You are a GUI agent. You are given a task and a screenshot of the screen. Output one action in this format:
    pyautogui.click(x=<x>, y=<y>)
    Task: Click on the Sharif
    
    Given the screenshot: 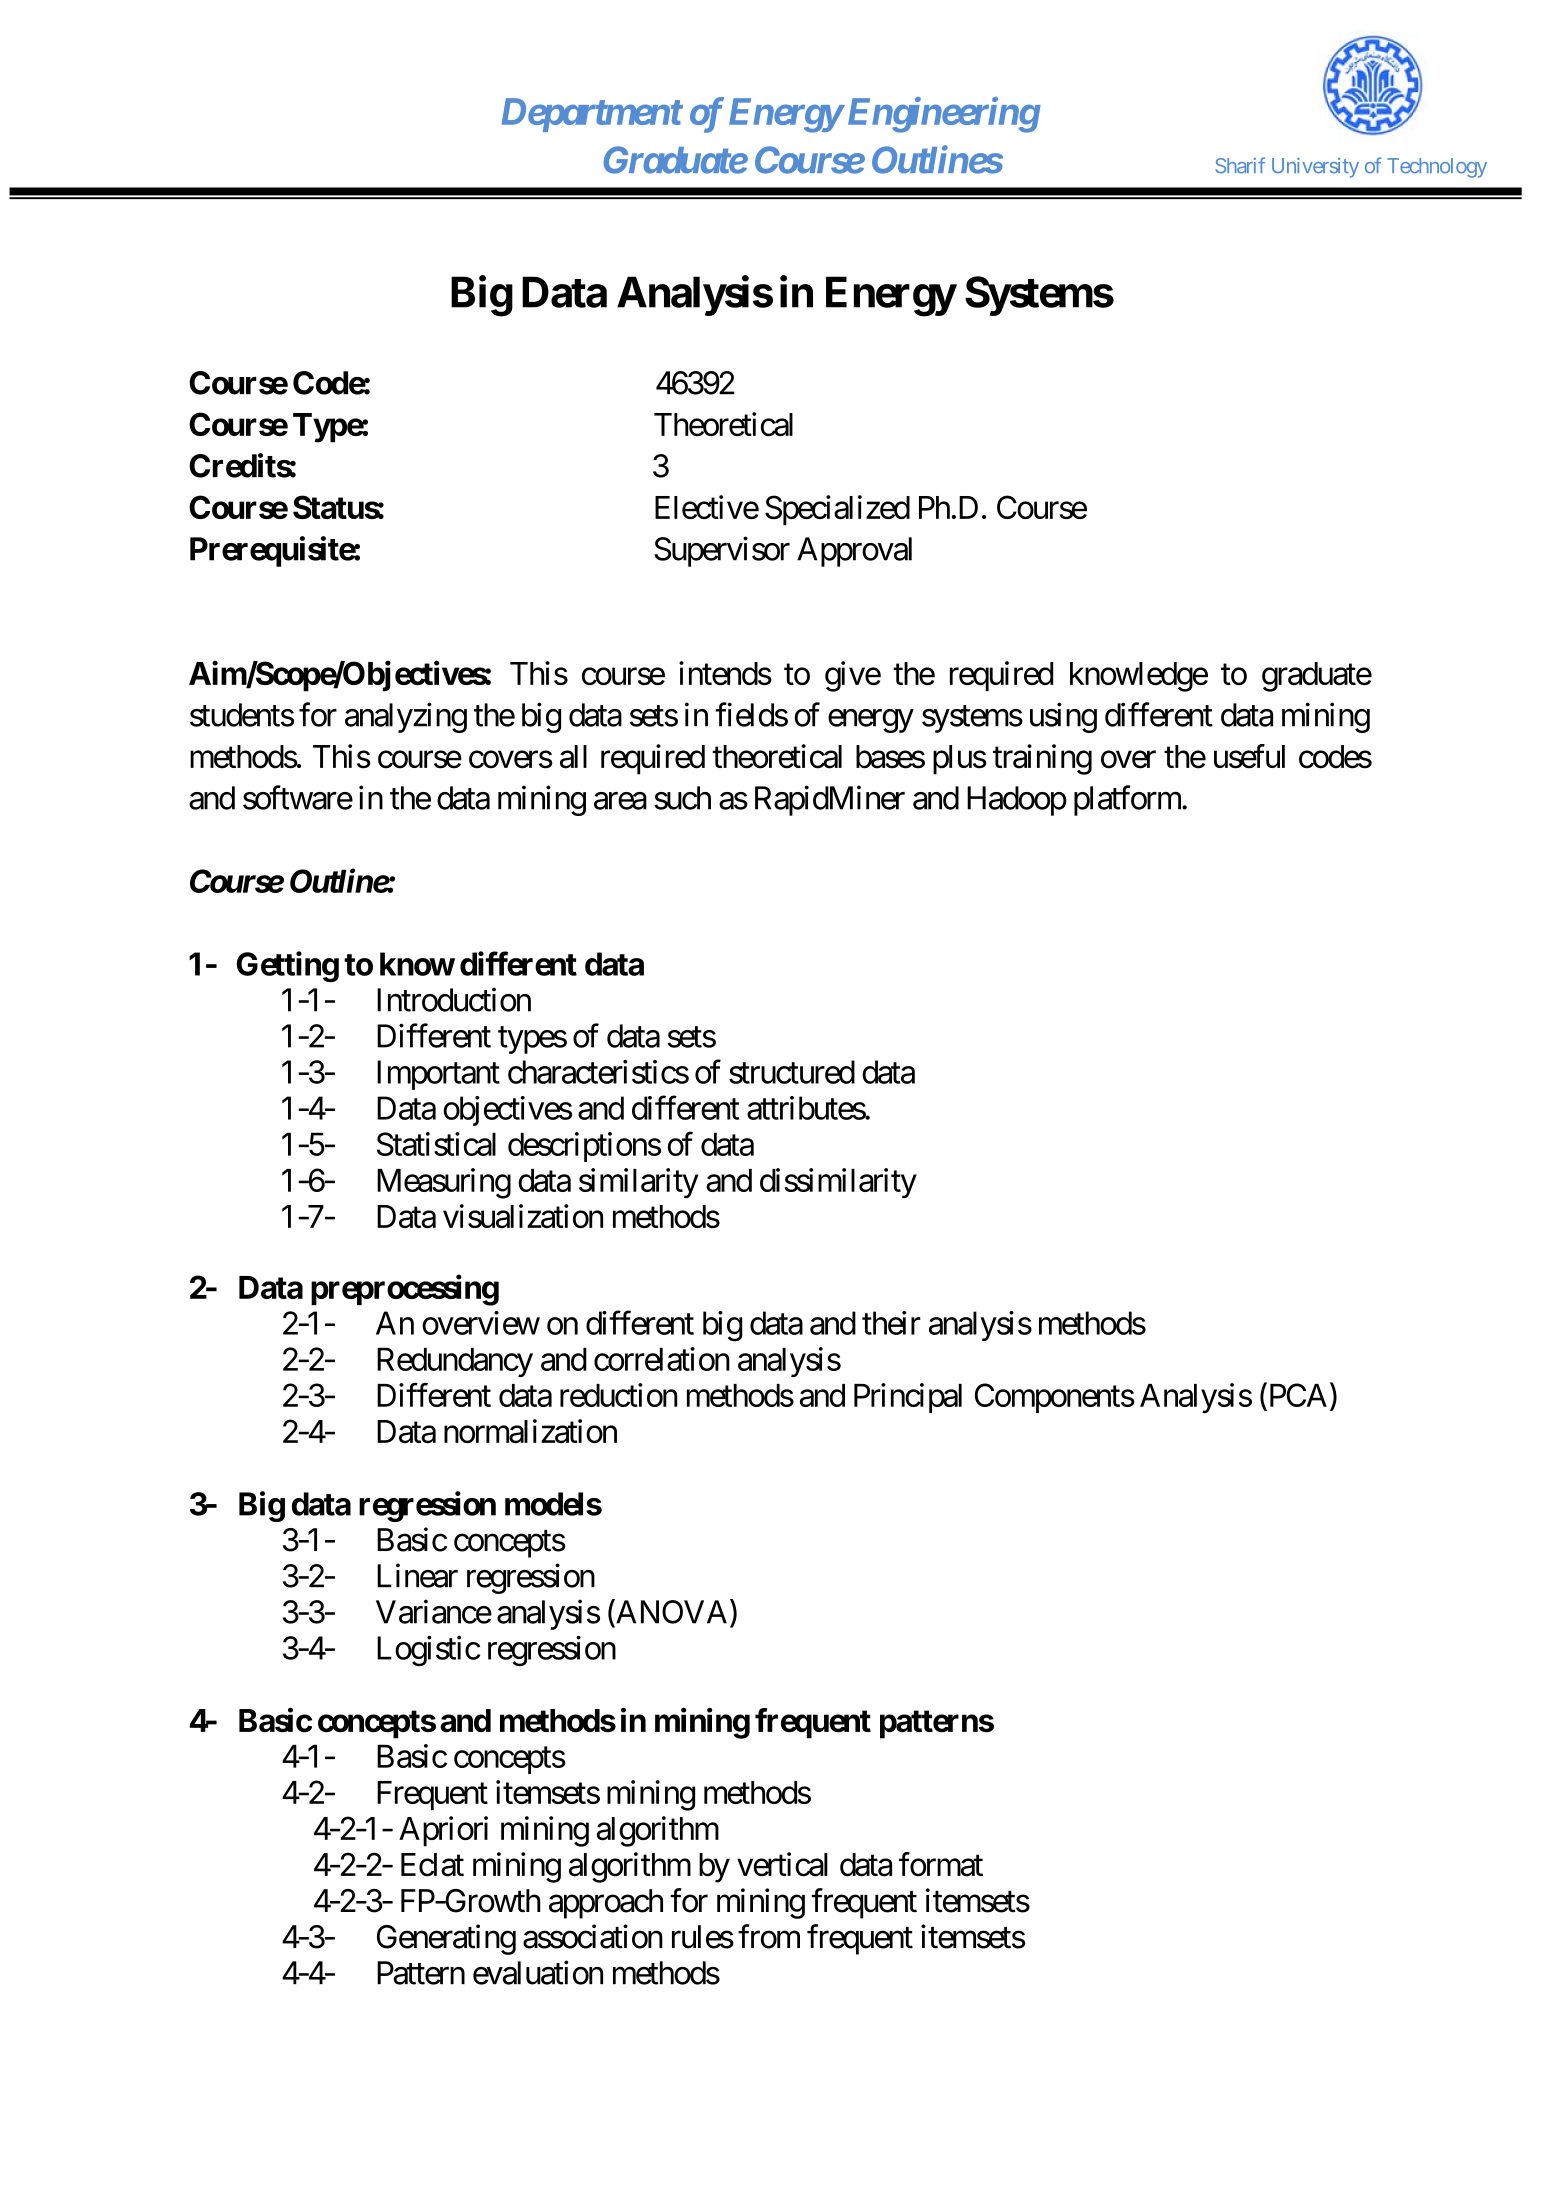 What is the action you would take?
    pyautogui.click(x=1240, y=165)
